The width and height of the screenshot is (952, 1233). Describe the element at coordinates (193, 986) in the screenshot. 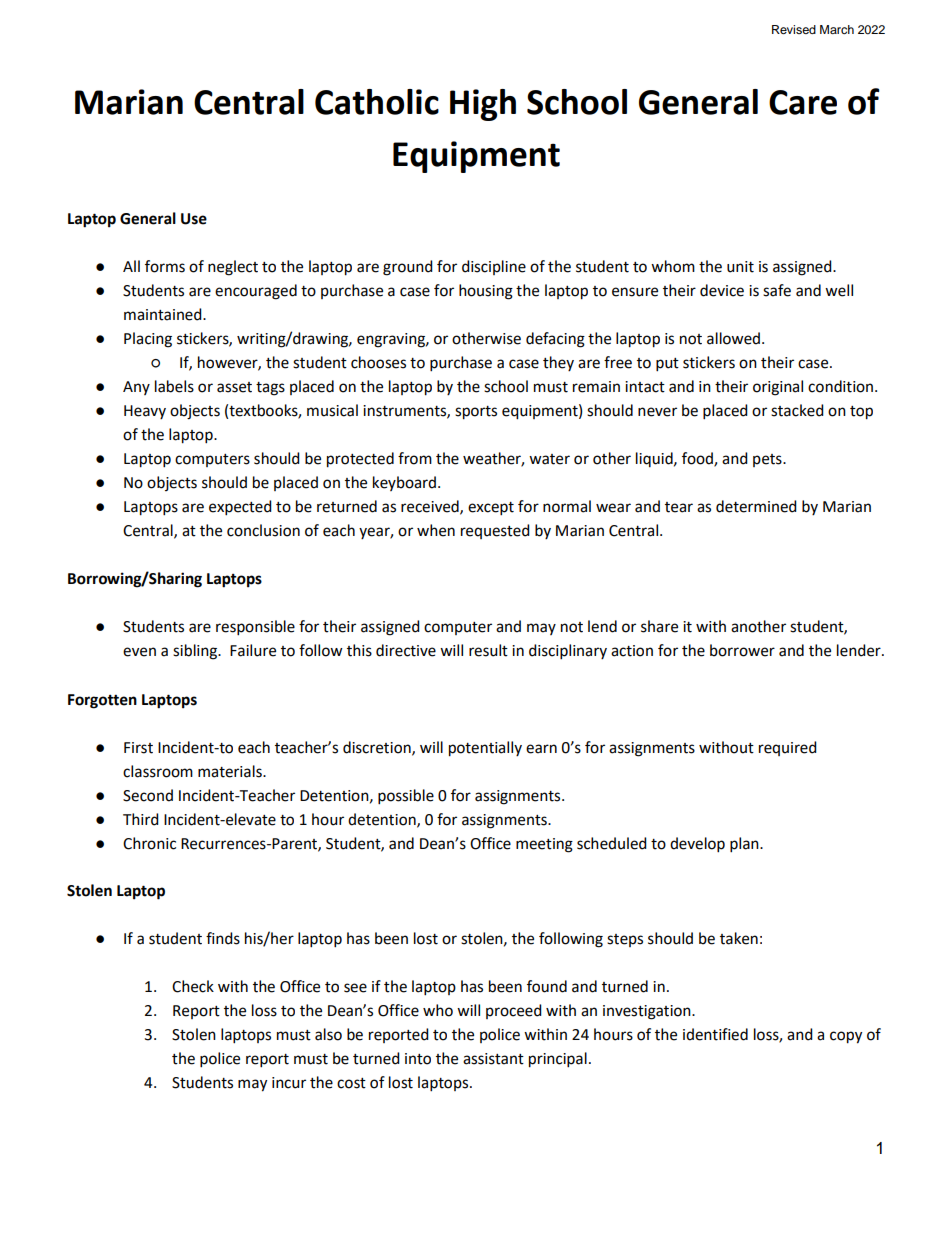

I see `Check` at that location.
